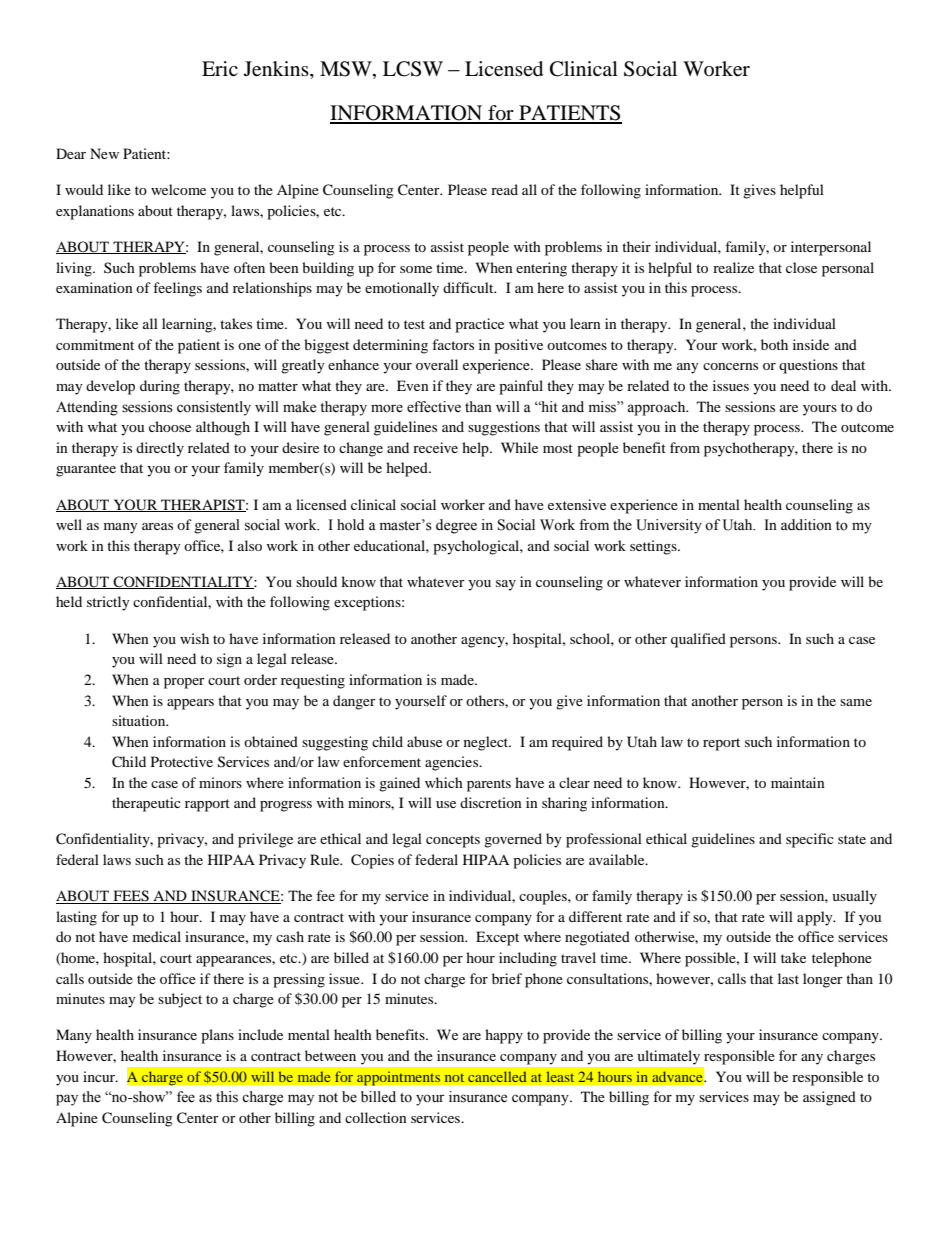 The width and height of the screenshot is (952, 1233). Describe the element at coordinates (487, 743) in the screenshot. I see `neglect` at that location.
